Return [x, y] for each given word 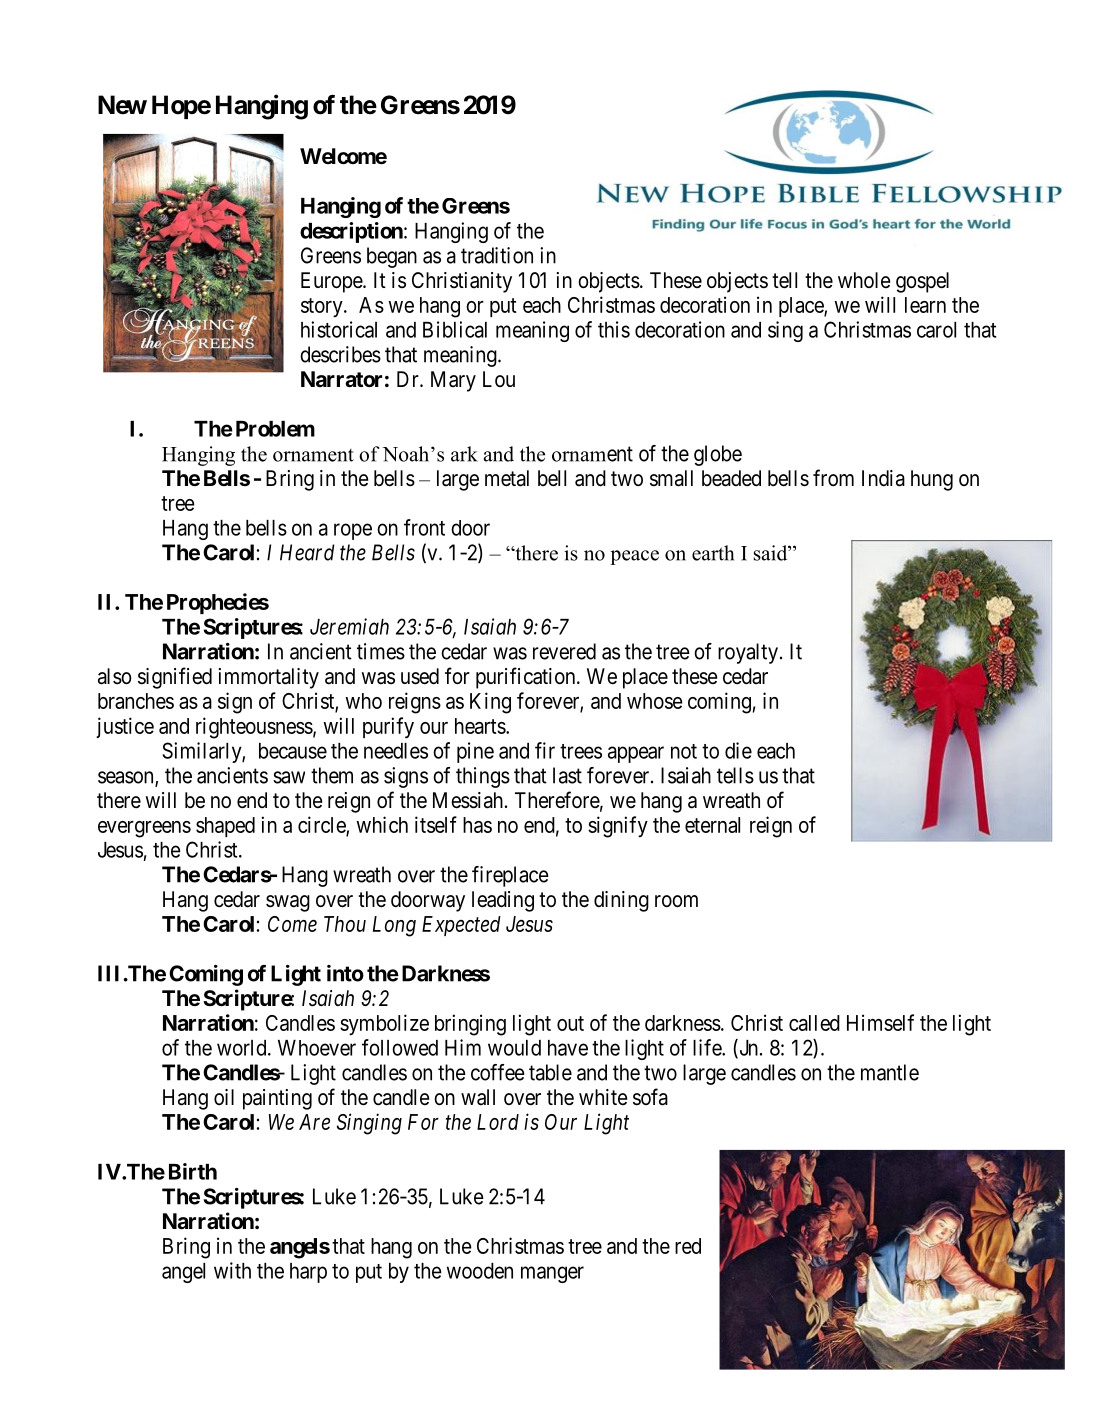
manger [552, 1274]
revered [564, 651]
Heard [307, 552]
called [814, 1023]
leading [503, 901]
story [323, 308]
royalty [748, 653]
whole [864, 280]
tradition [497, 255]
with [232, 1270]
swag [288, 903]
